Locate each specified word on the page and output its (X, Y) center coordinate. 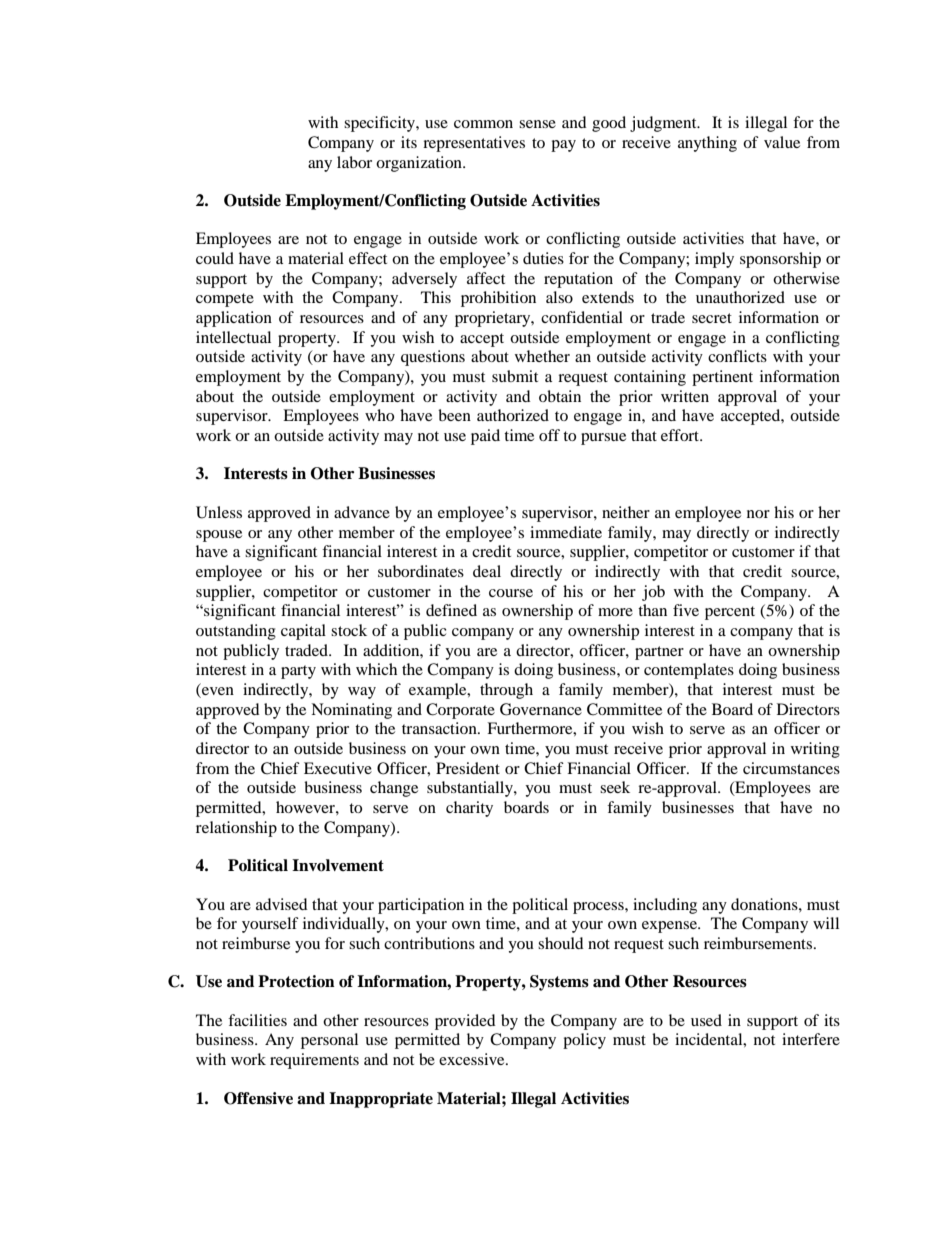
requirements (314, 1061)
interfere (811, 1039)
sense (537, 124)
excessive (473, 1059)
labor (354, 162)
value (782, 142)
